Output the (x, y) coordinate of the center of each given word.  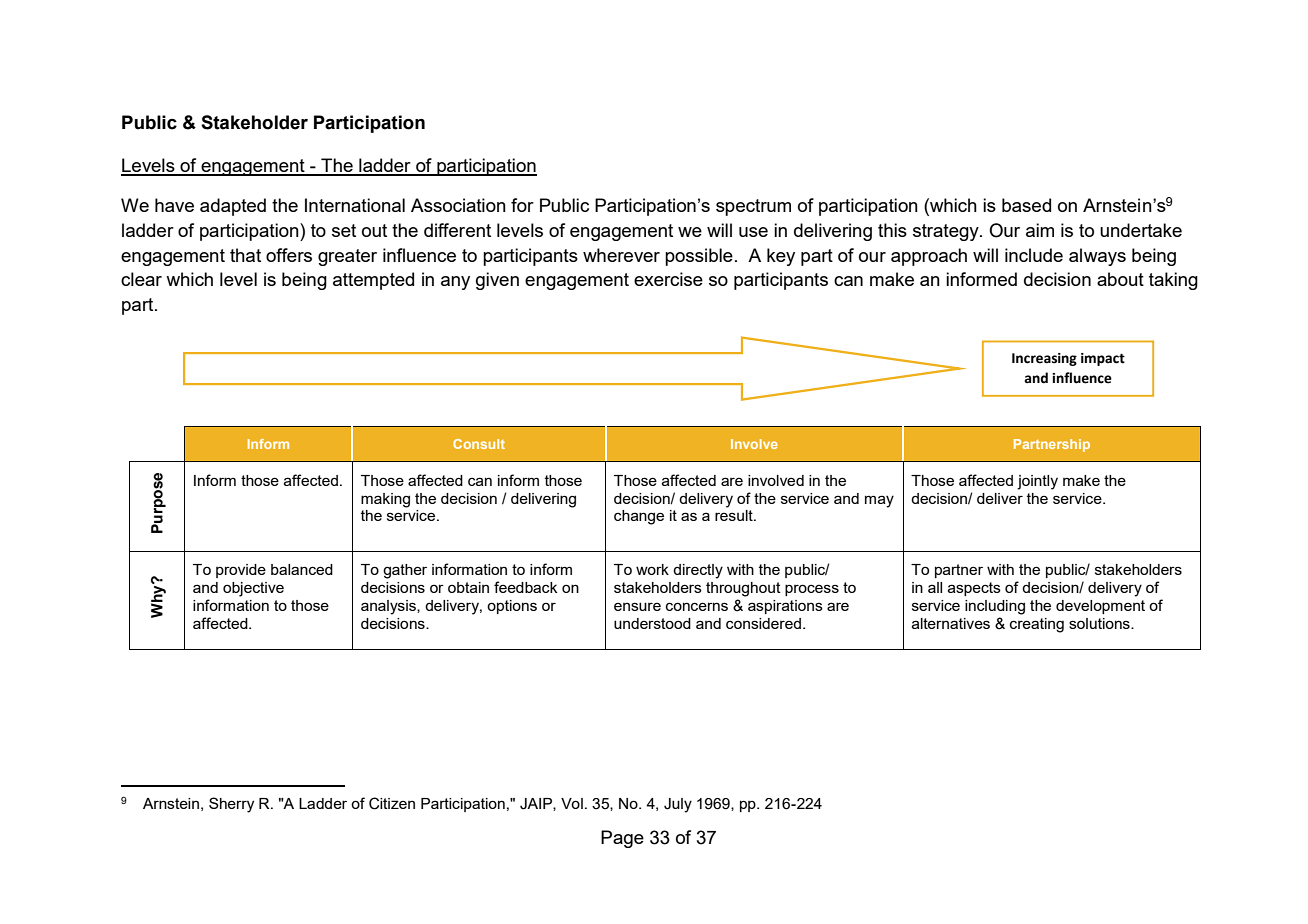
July (678, 805)
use (753, 232)
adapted (233, 207)
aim (1040, 230)
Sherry (231, 805)
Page (622, 839)
